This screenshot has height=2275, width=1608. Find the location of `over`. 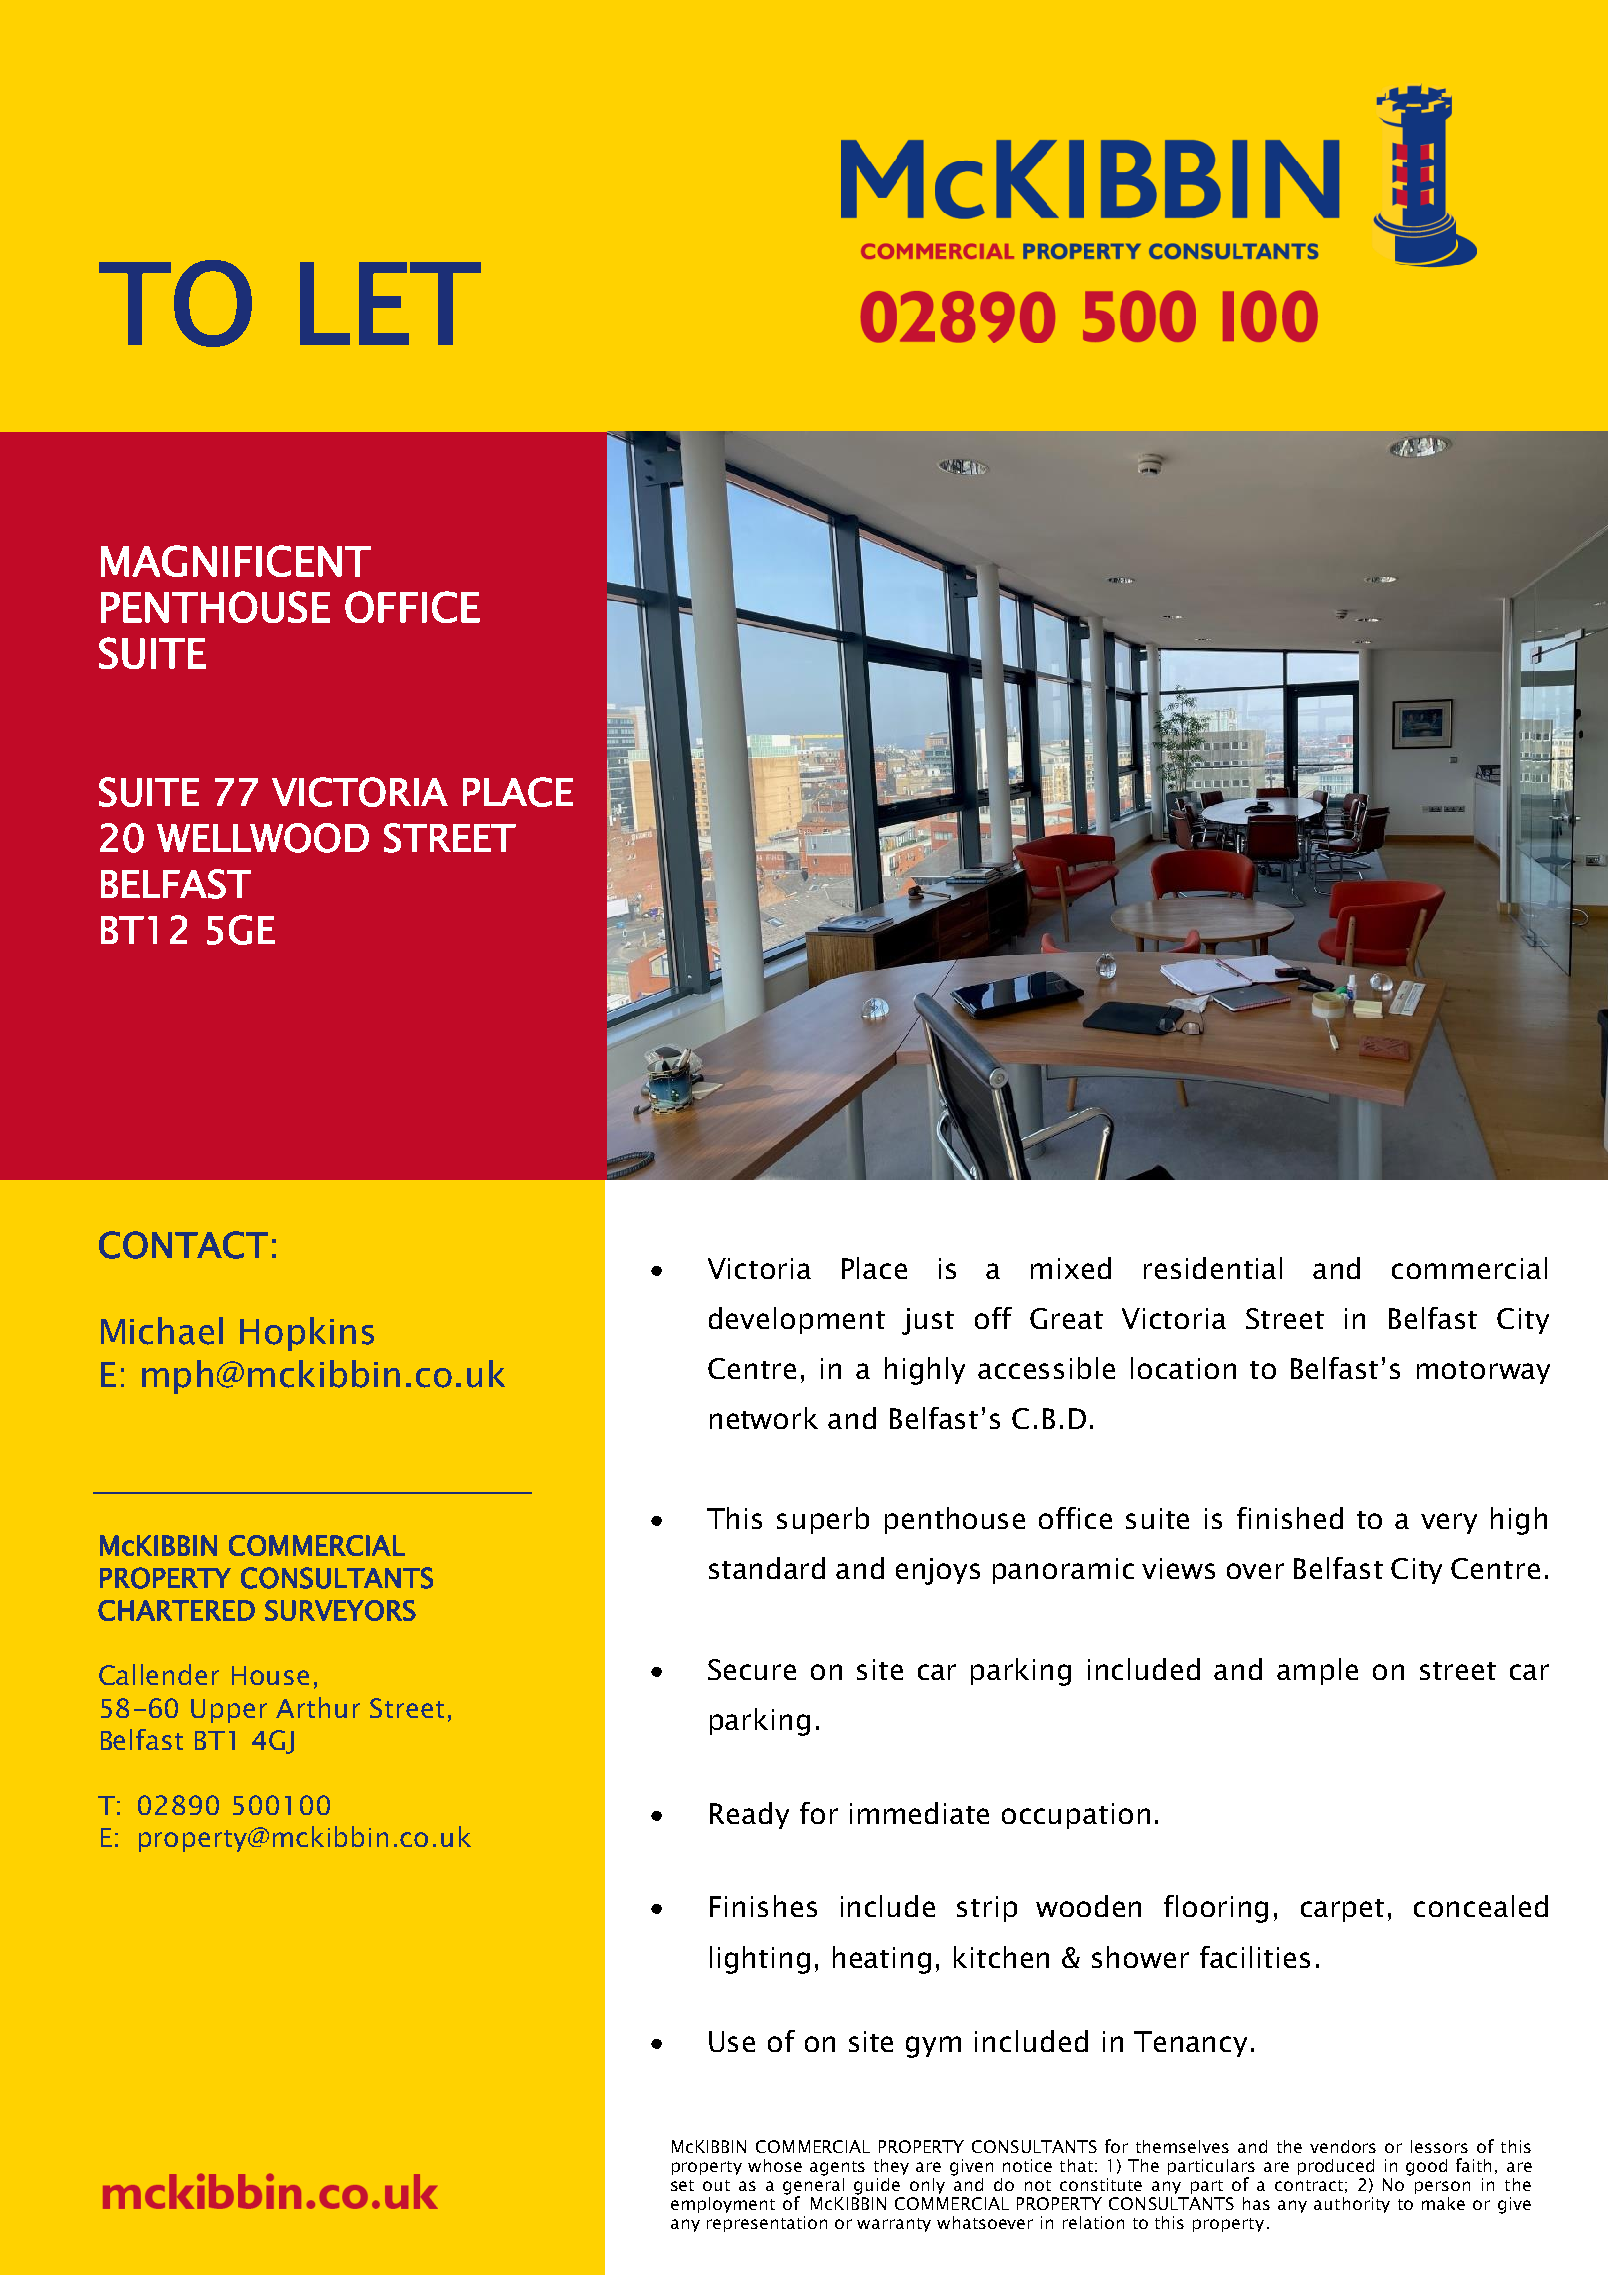

over is located at coordinates (1255, 1571).
